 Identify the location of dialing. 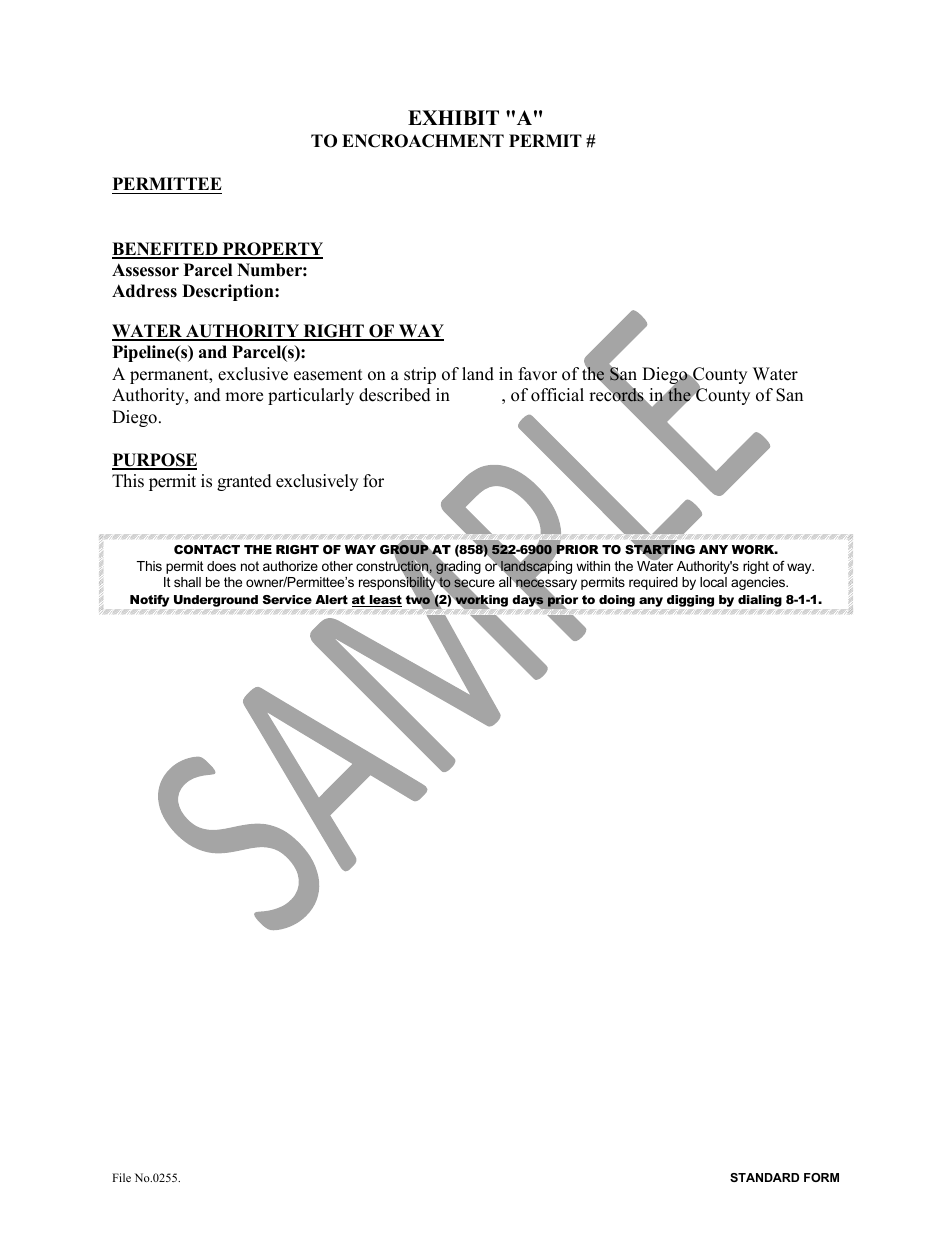
(760, 601).
